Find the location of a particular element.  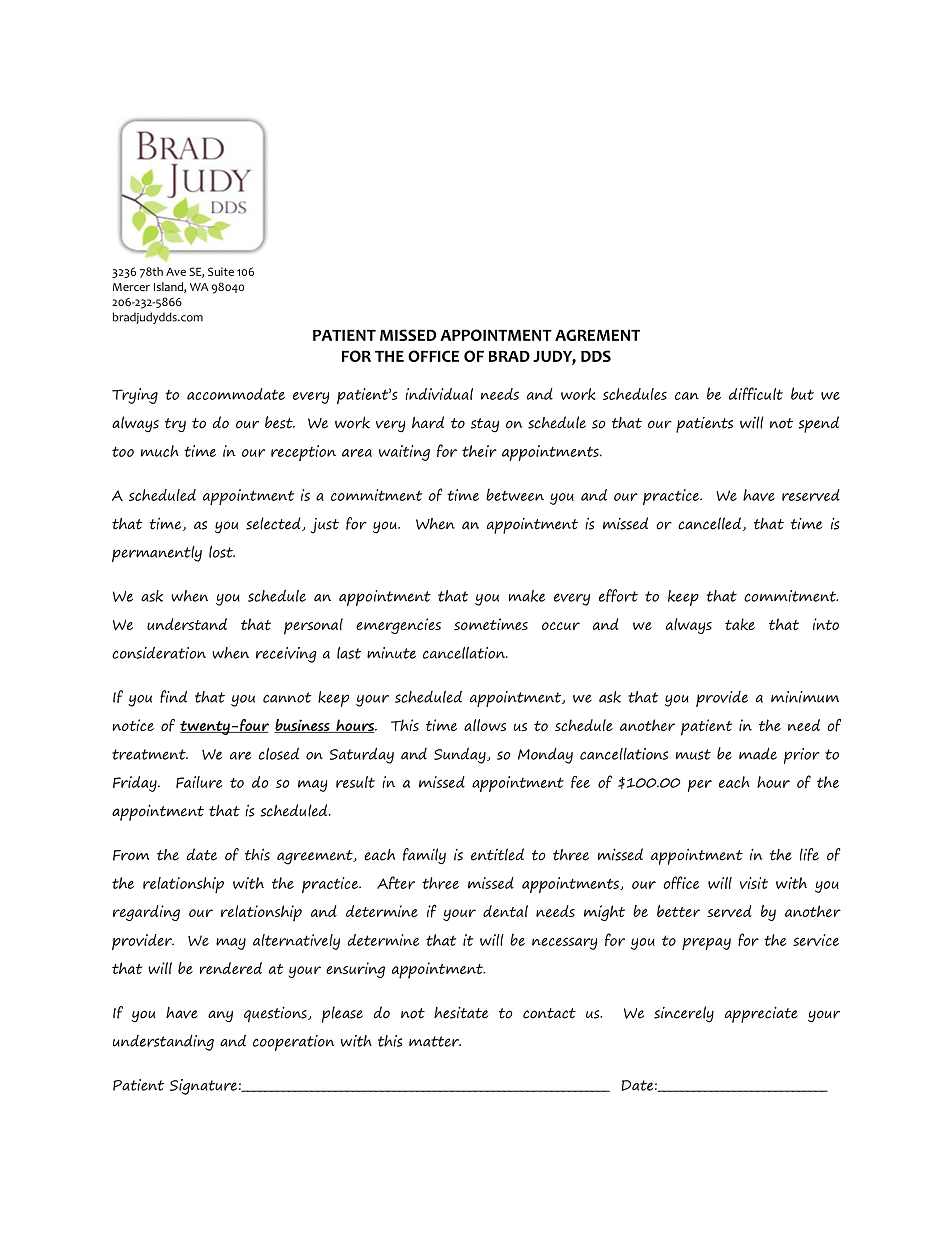

any is located at coordinates (220, 1016).
